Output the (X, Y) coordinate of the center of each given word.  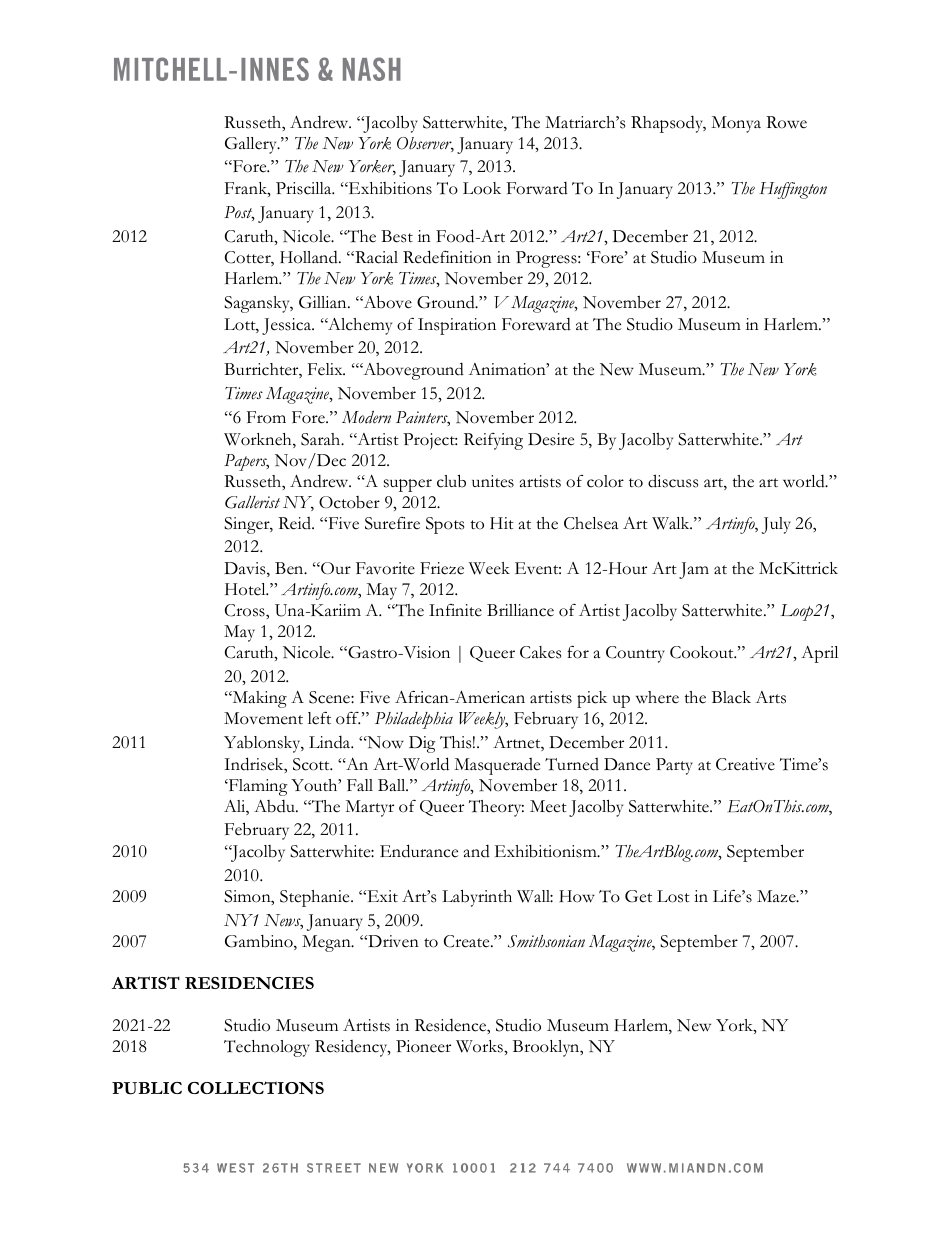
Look (482, 188)
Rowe (786, 122)
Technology (267, 1048)
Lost (673, 896)
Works (480, 1046)
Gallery (252, 145)
